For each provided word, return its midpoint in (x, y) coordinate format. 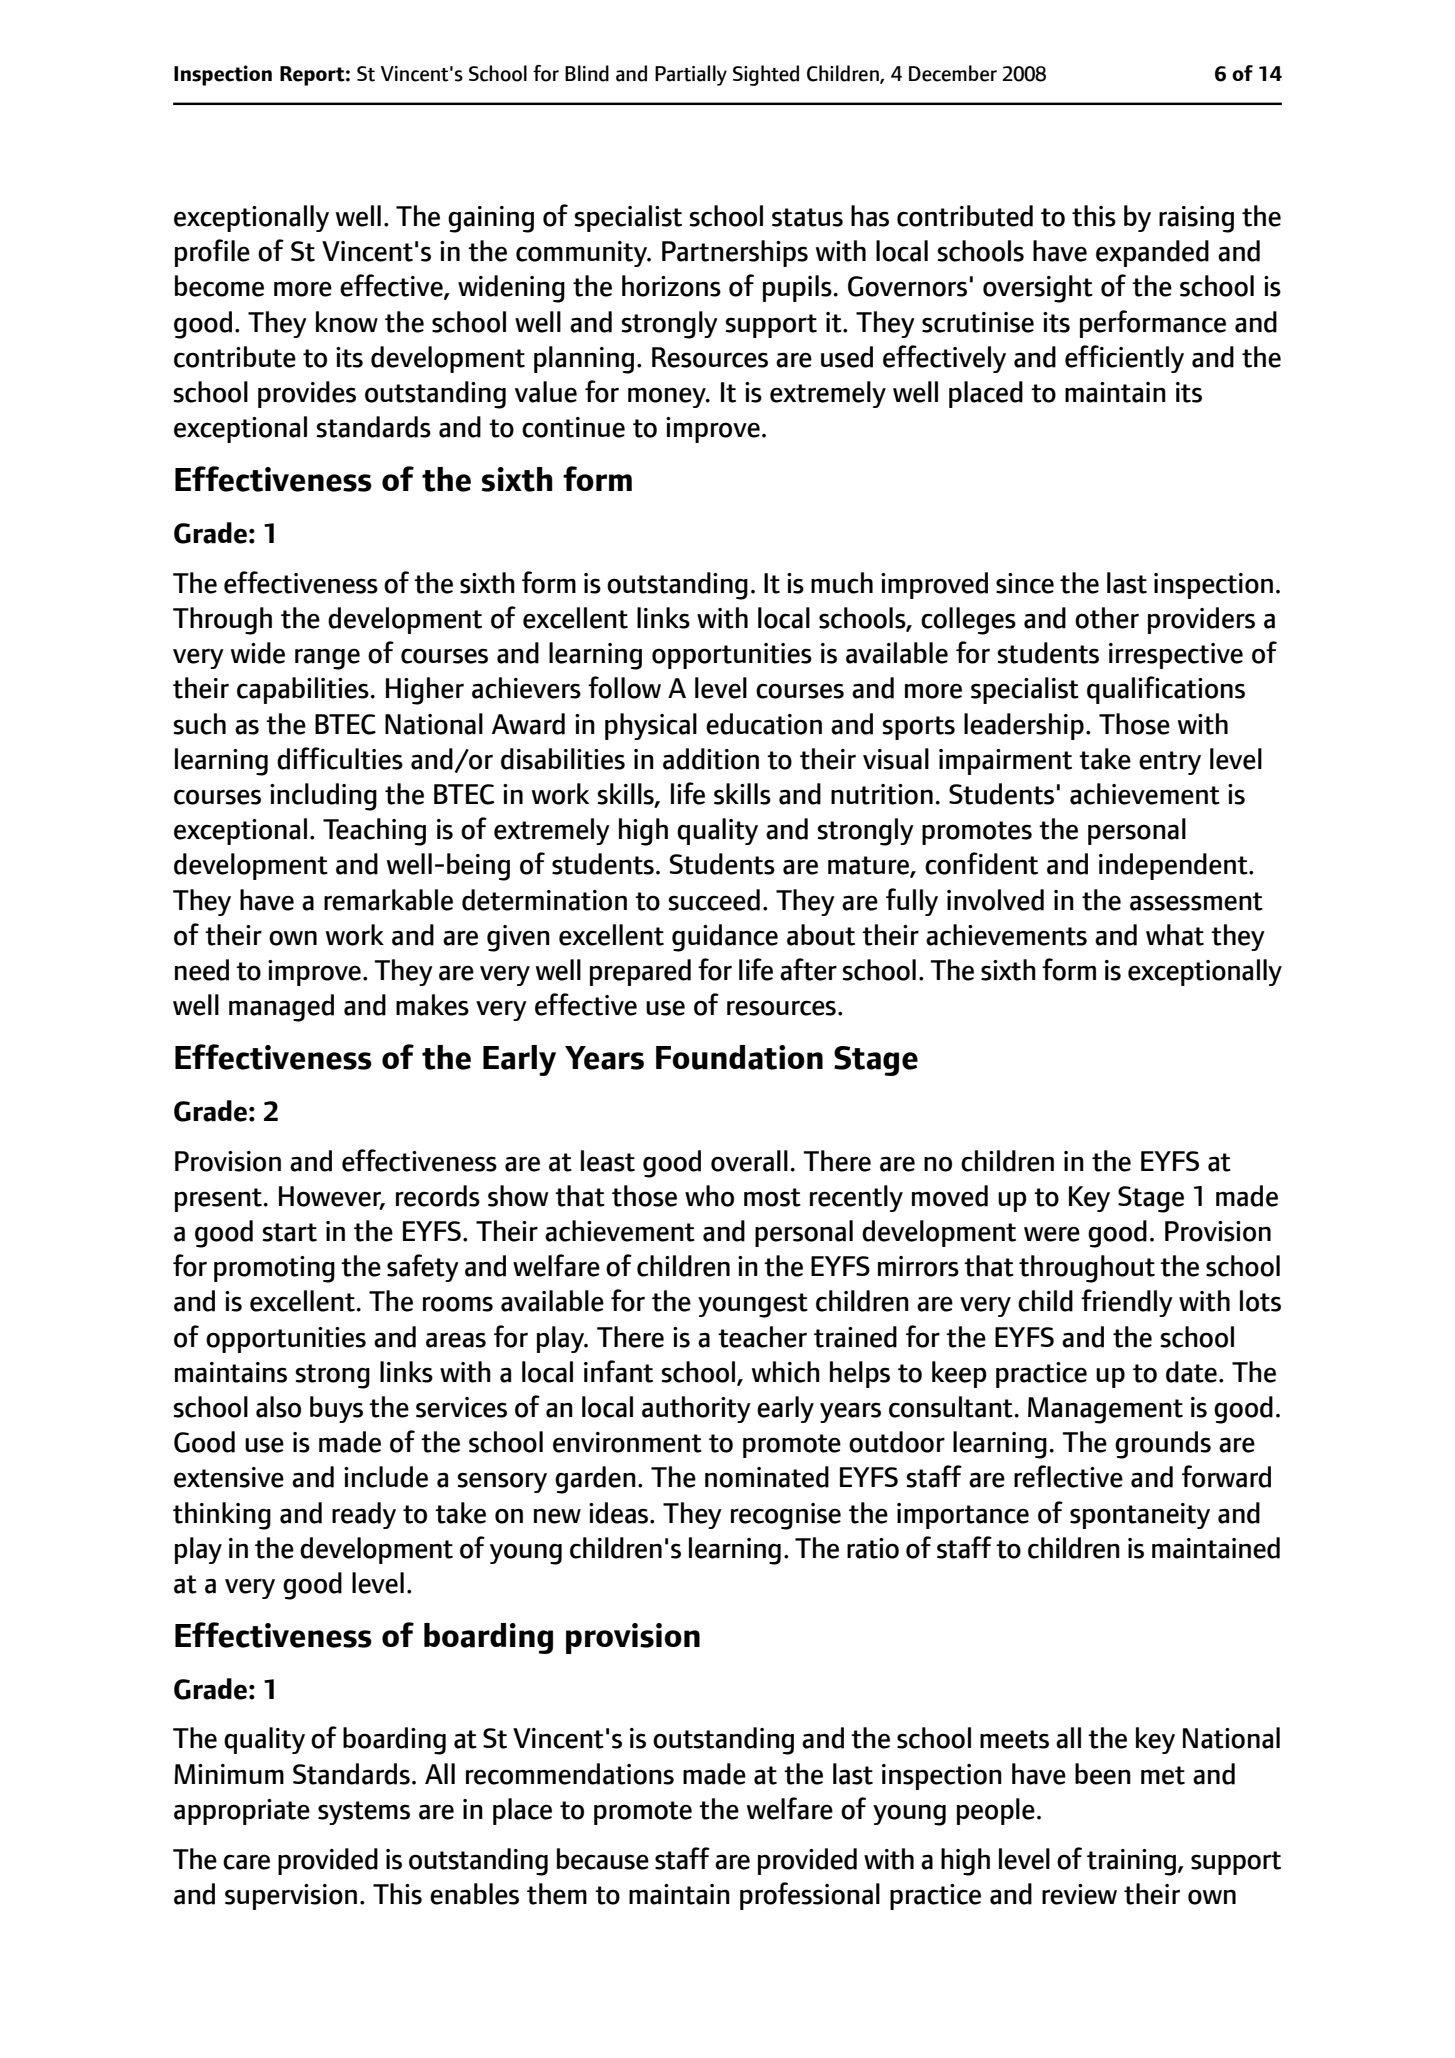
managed (281, 1008)
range (327, 659)
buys (336, 1409)
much (842, 583)
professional (810, 1896)
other (1107, 618)
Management (1105, 1410)
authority (696, 1409)
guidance (725, 938)
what (1175, 935)
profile (212, 253)
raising (1196, 219)
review (1079, 1894)
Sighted (766, 75)
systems (364, 1813)
